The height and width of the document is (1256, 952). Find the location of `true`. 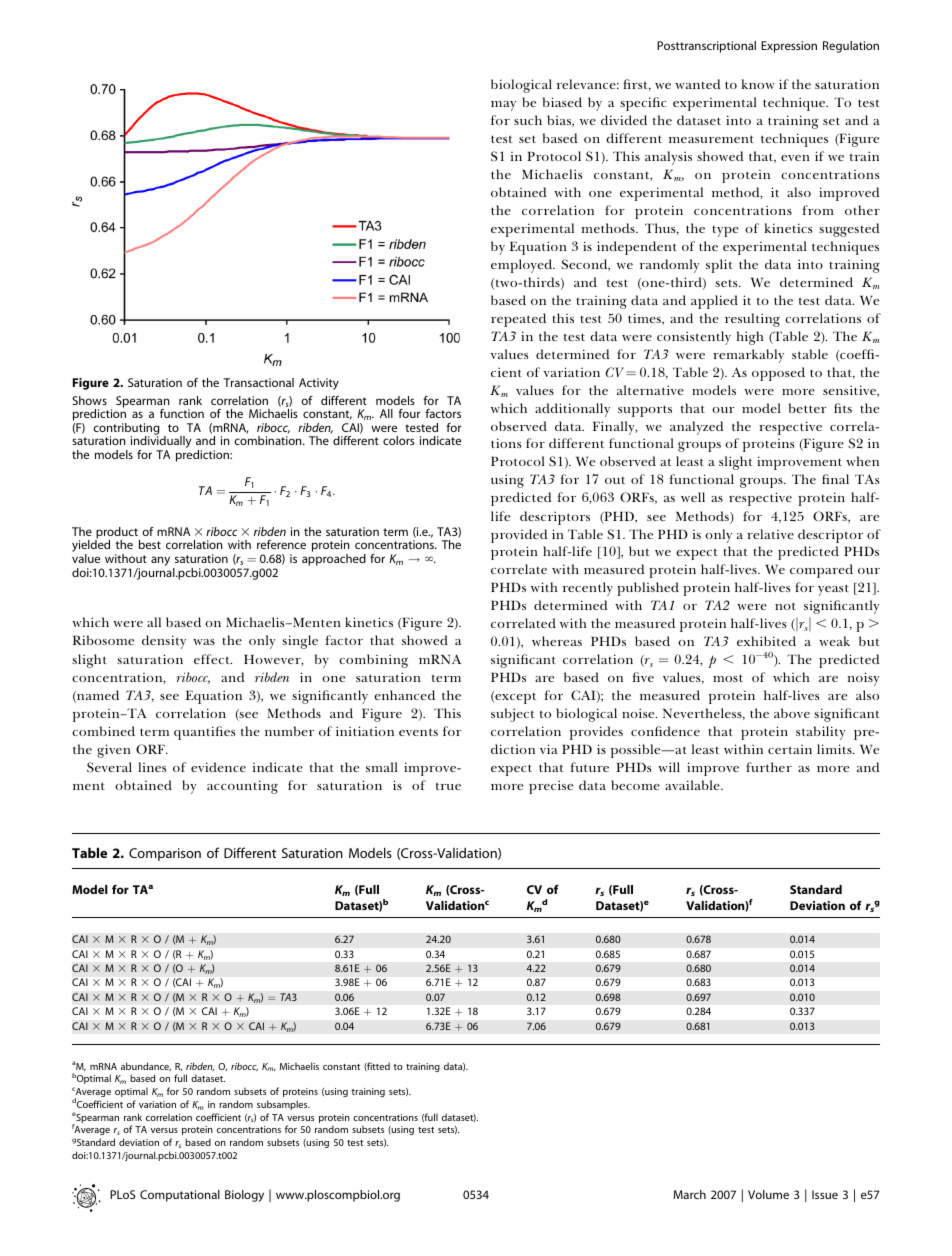

true is located at coordinates (448, 786).
